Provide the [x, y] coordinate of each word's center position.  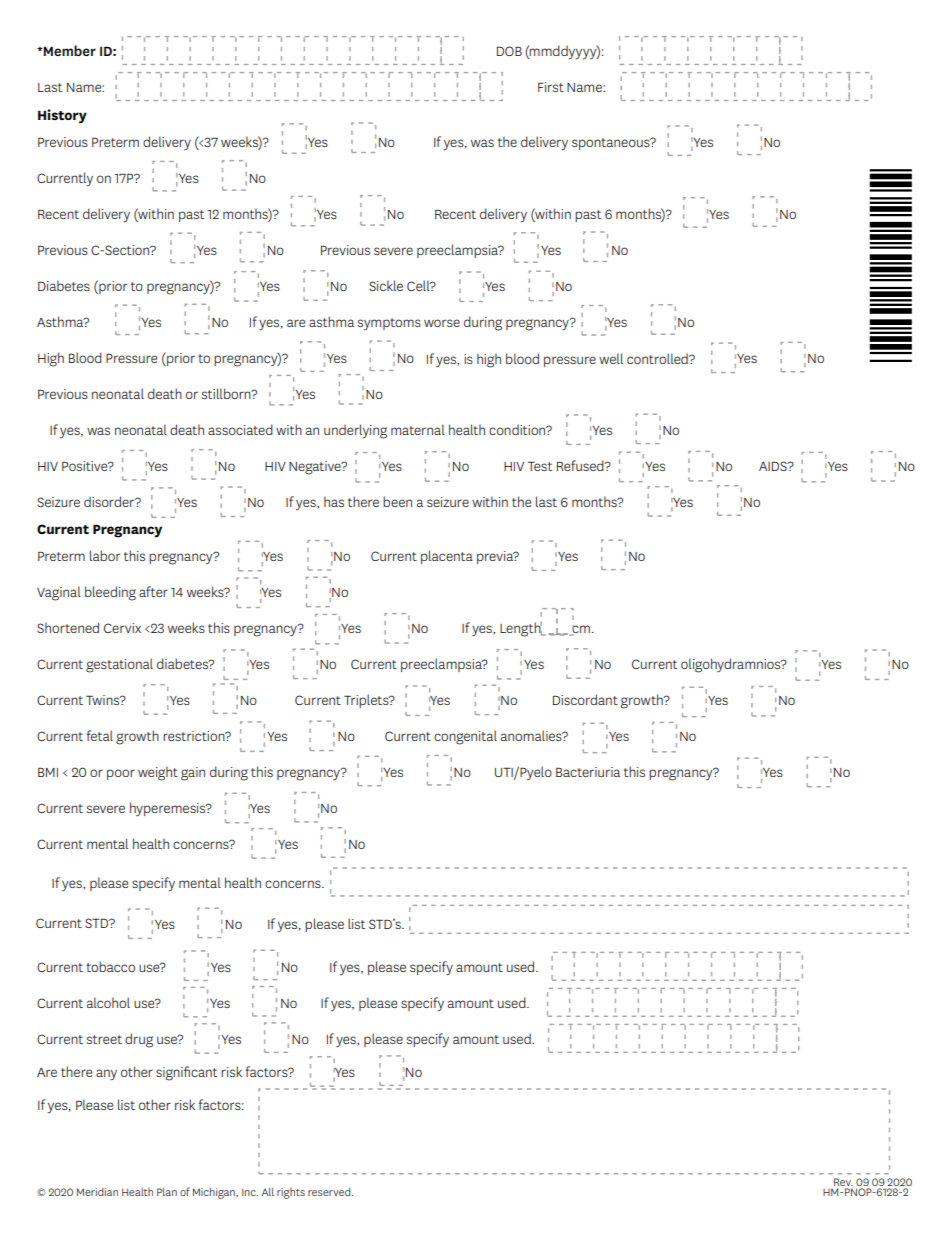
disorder [110, 501]
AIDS [774, 466]
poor [121, 774]
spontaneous [612, 144]
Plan [167, 1192]
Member [70, 50]
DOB [509, 51]
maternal [418, 429]
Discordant [585, 699]
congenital [465, 737]
